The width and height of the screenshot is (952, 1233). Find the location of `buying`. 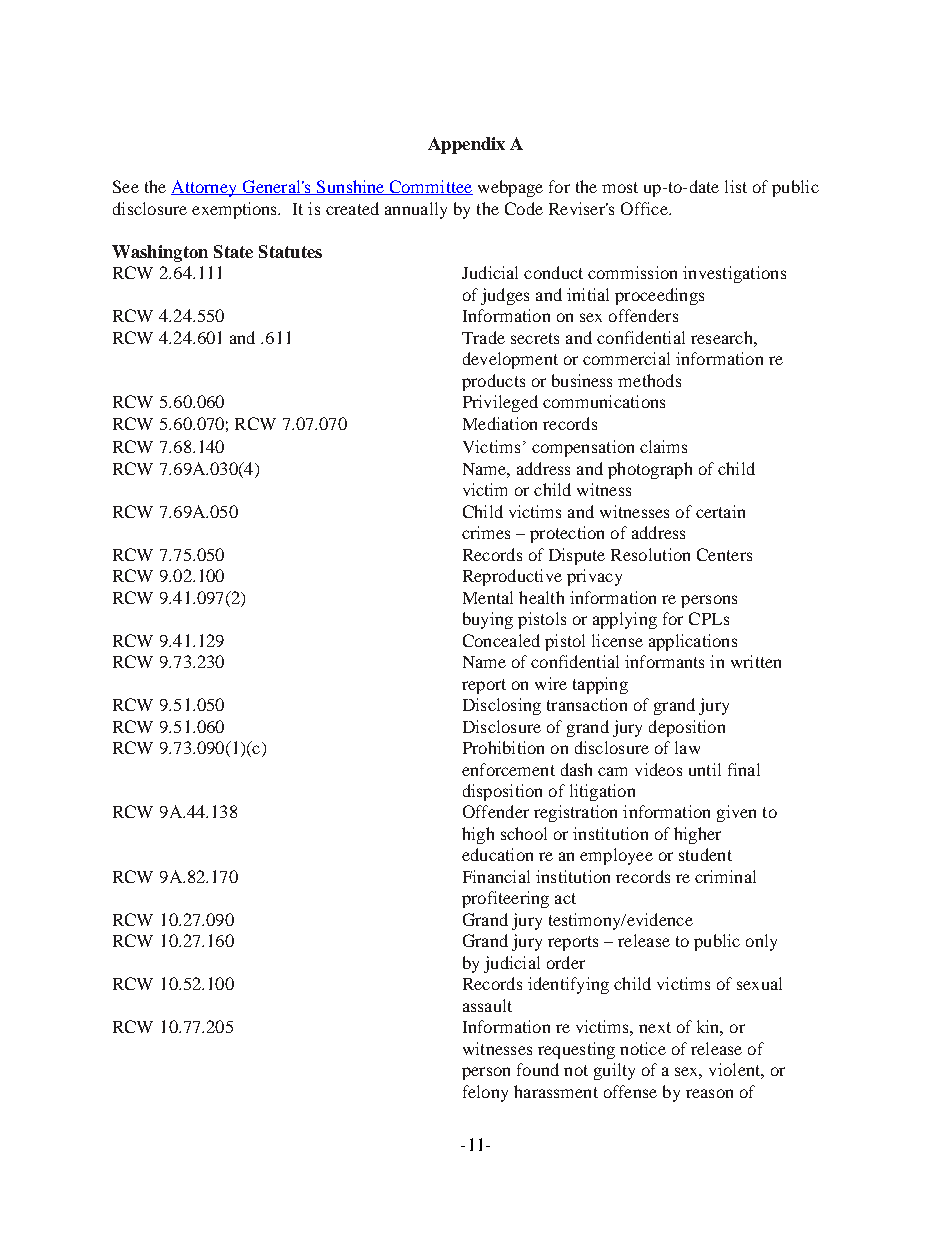

buying is located at coordinates (488, 620).
